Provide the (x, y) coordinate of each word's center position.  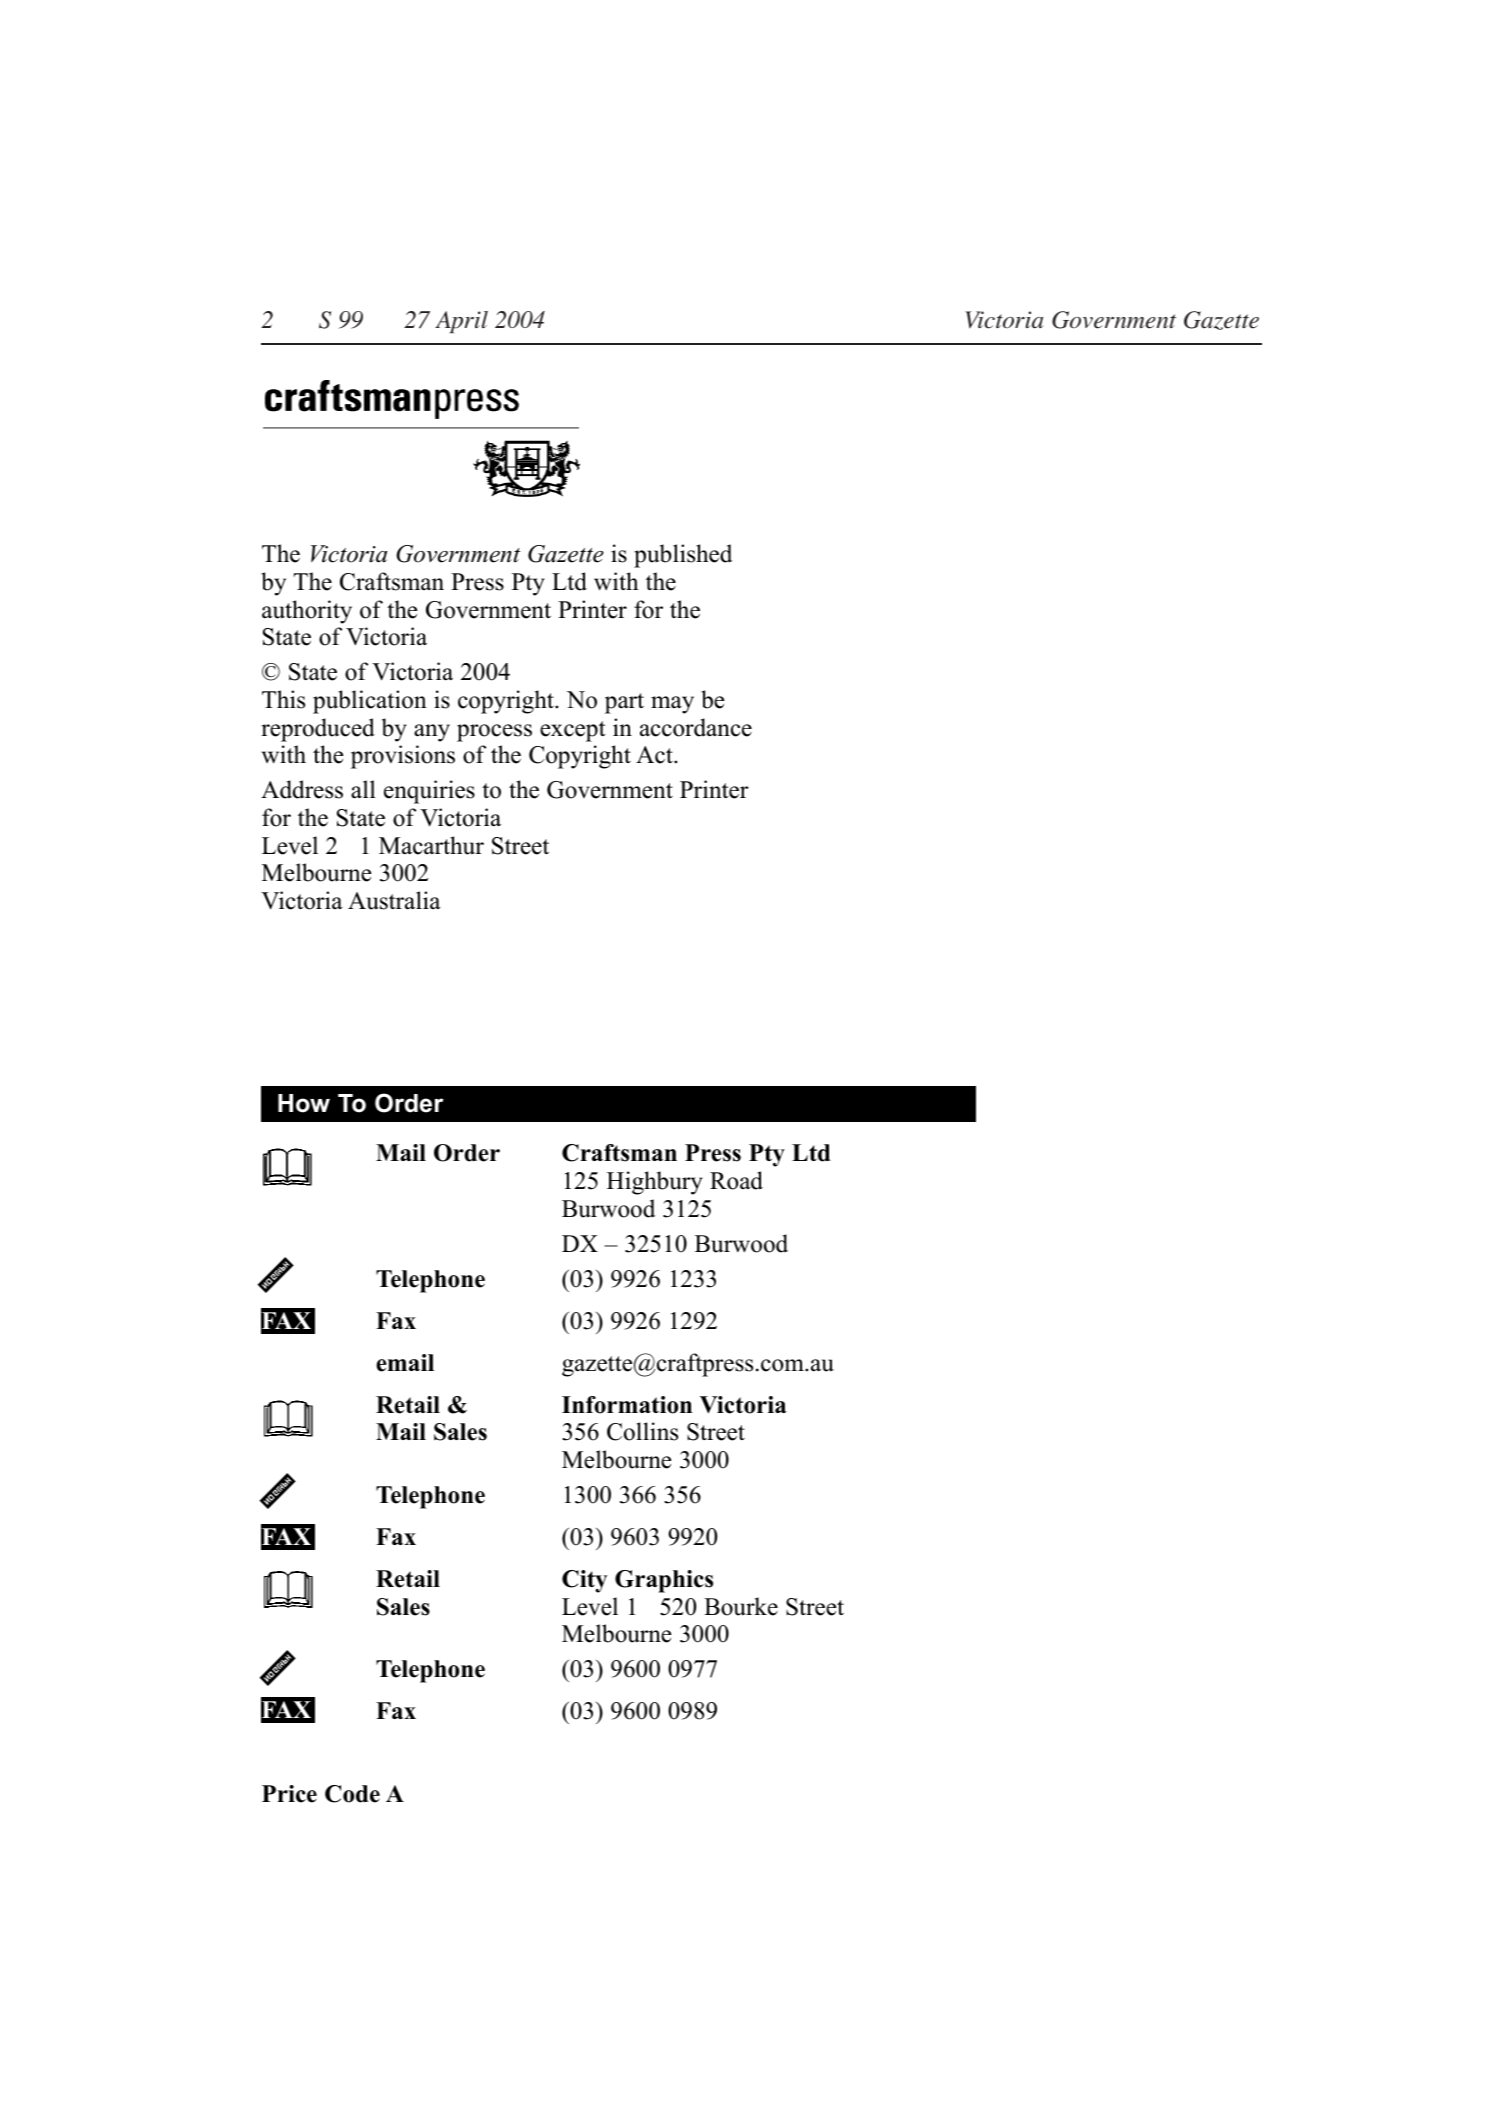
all (363, 789)
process (494, 733)
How (304, 1103)
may (672, 705)
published (683, 556)
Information (627, 1405)
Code (352, 1794)
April (461, 322)
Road (736, 1180)
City (584, 1581)
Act (655, 755)
